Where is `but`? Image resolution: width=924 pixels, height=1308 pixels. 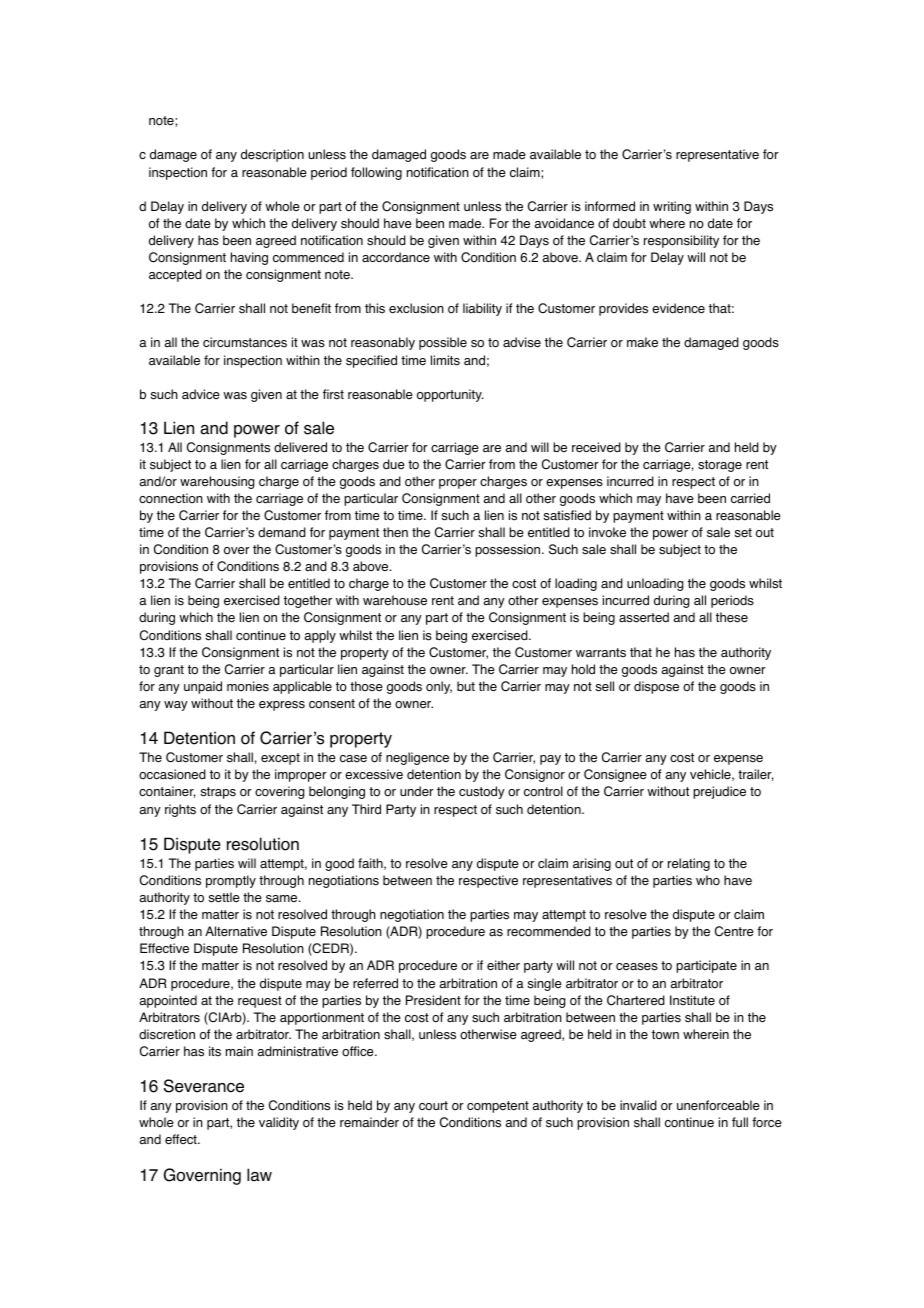
but is located at coordinates (466, 686).
